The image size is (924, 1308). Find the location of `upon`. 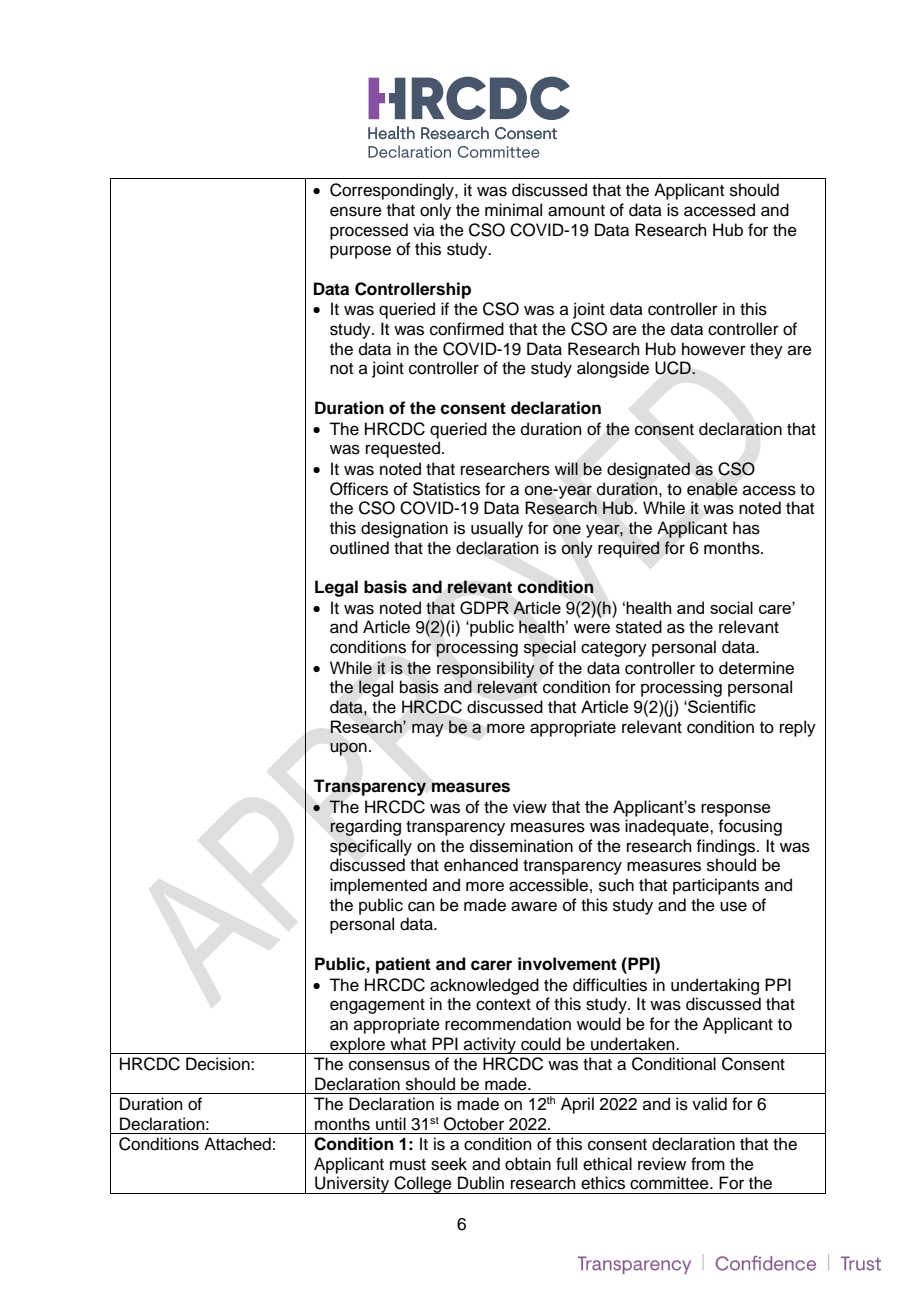

upon is located at coordinates (348, 749).
